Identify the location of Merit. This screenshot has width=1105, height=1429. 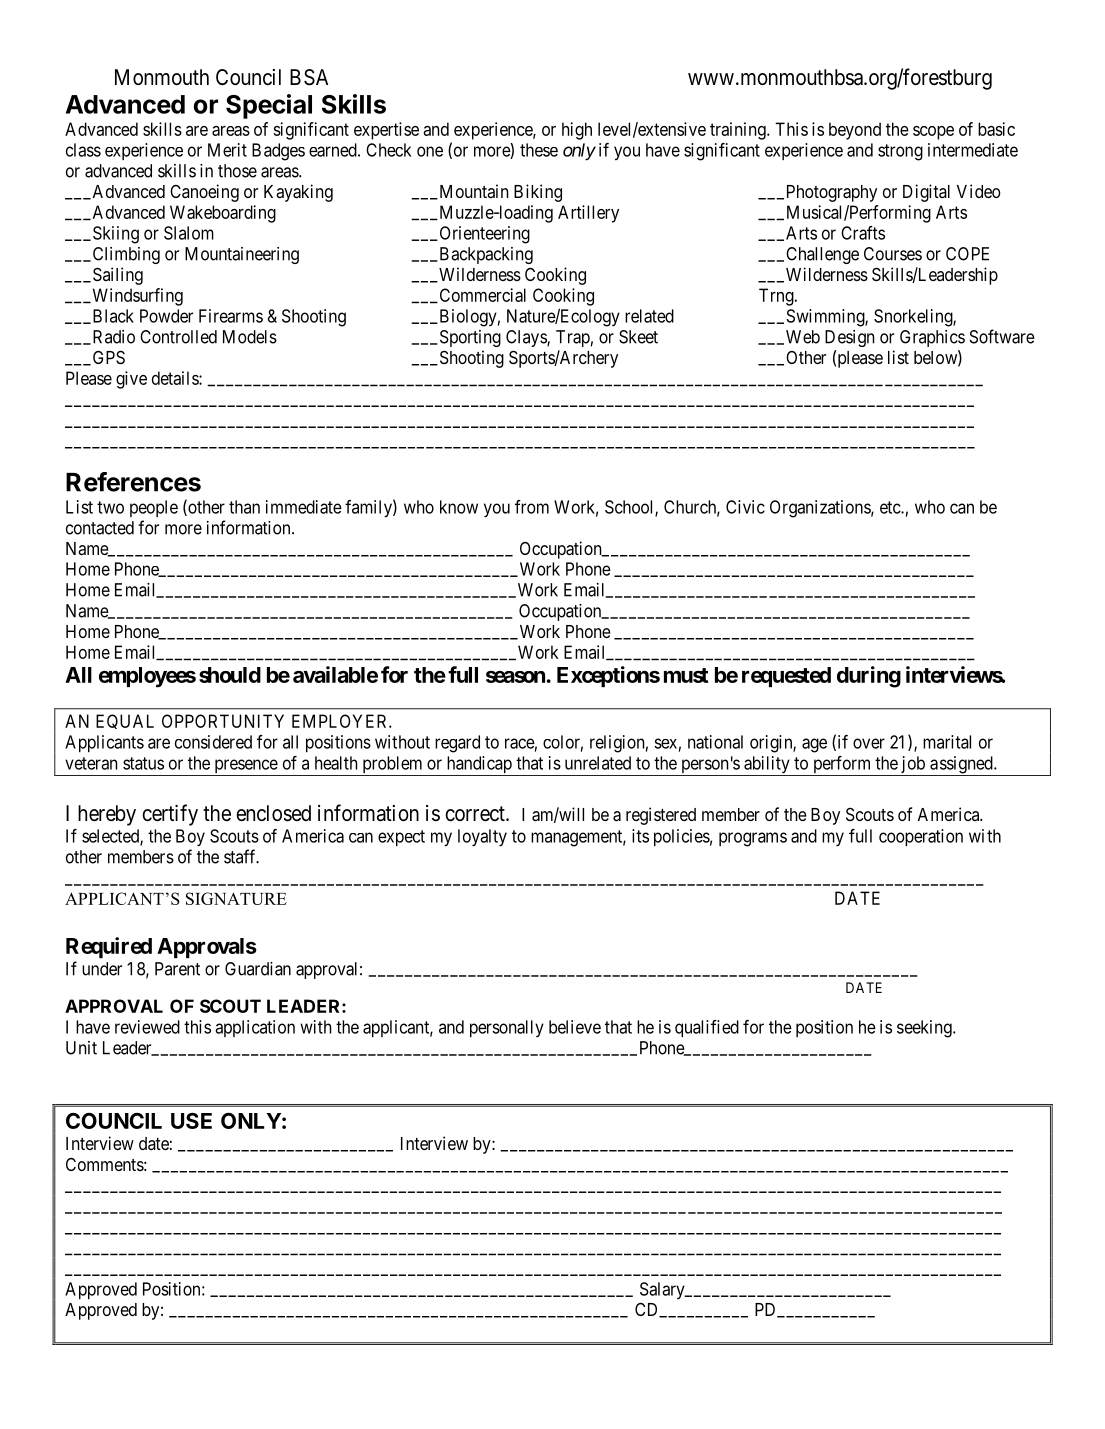
(227, 150).
